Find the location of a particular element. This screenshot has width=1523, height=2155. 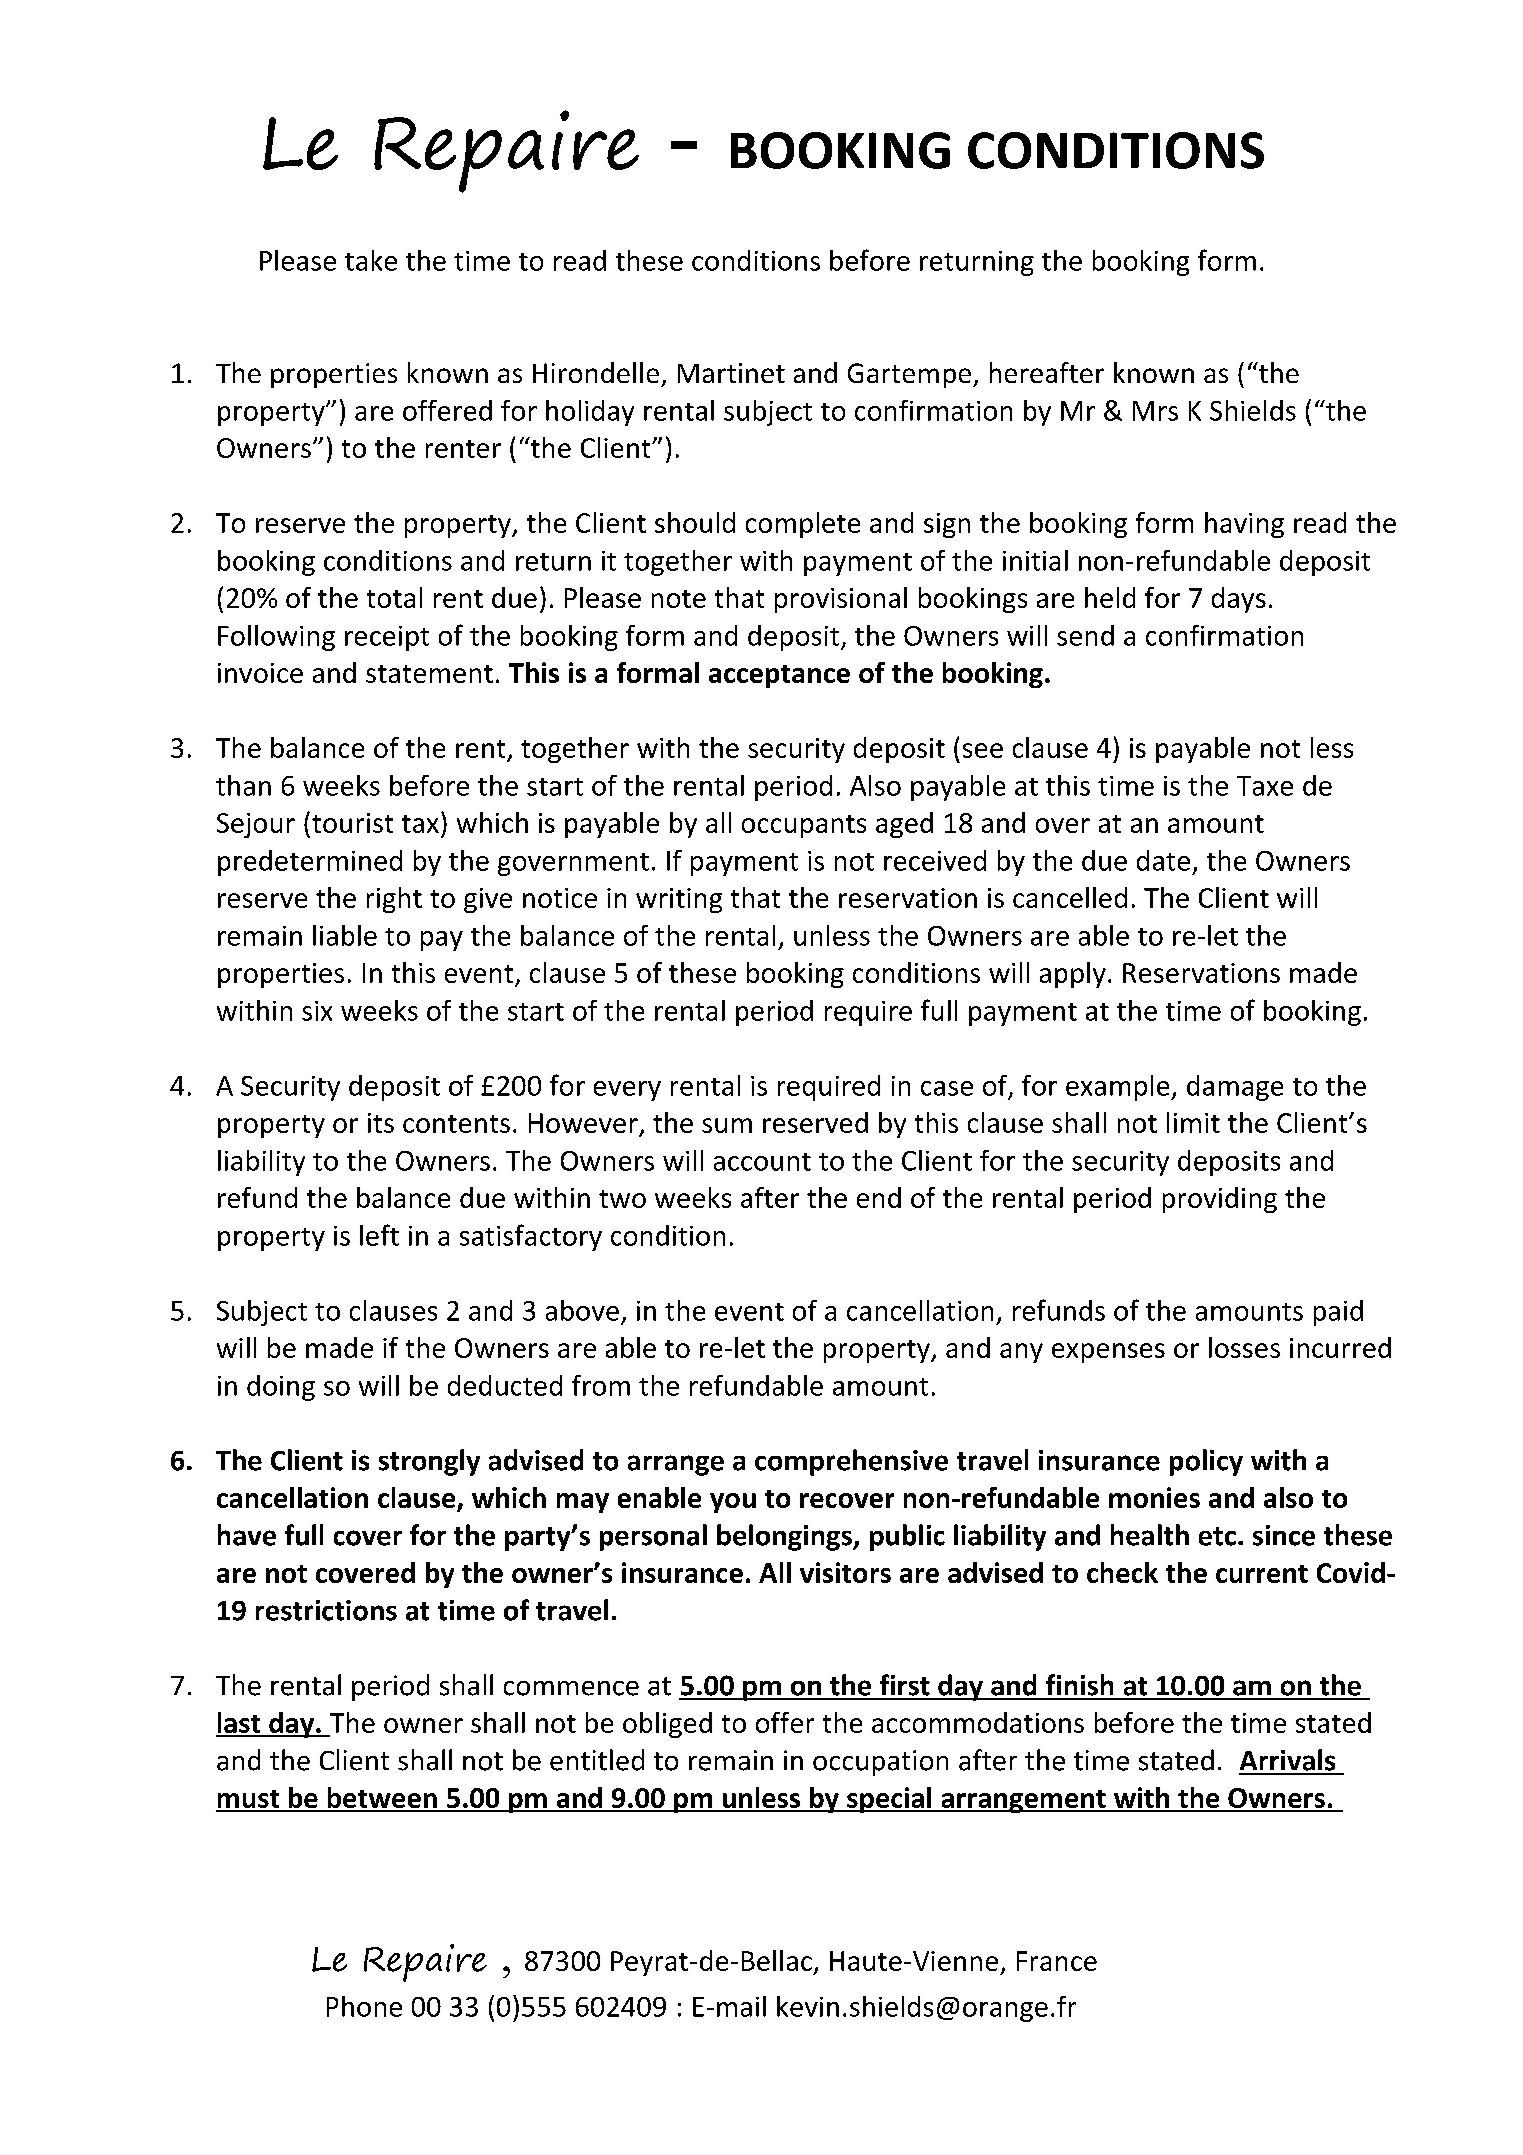

Mrs is located at coordinates (1155, 411).
